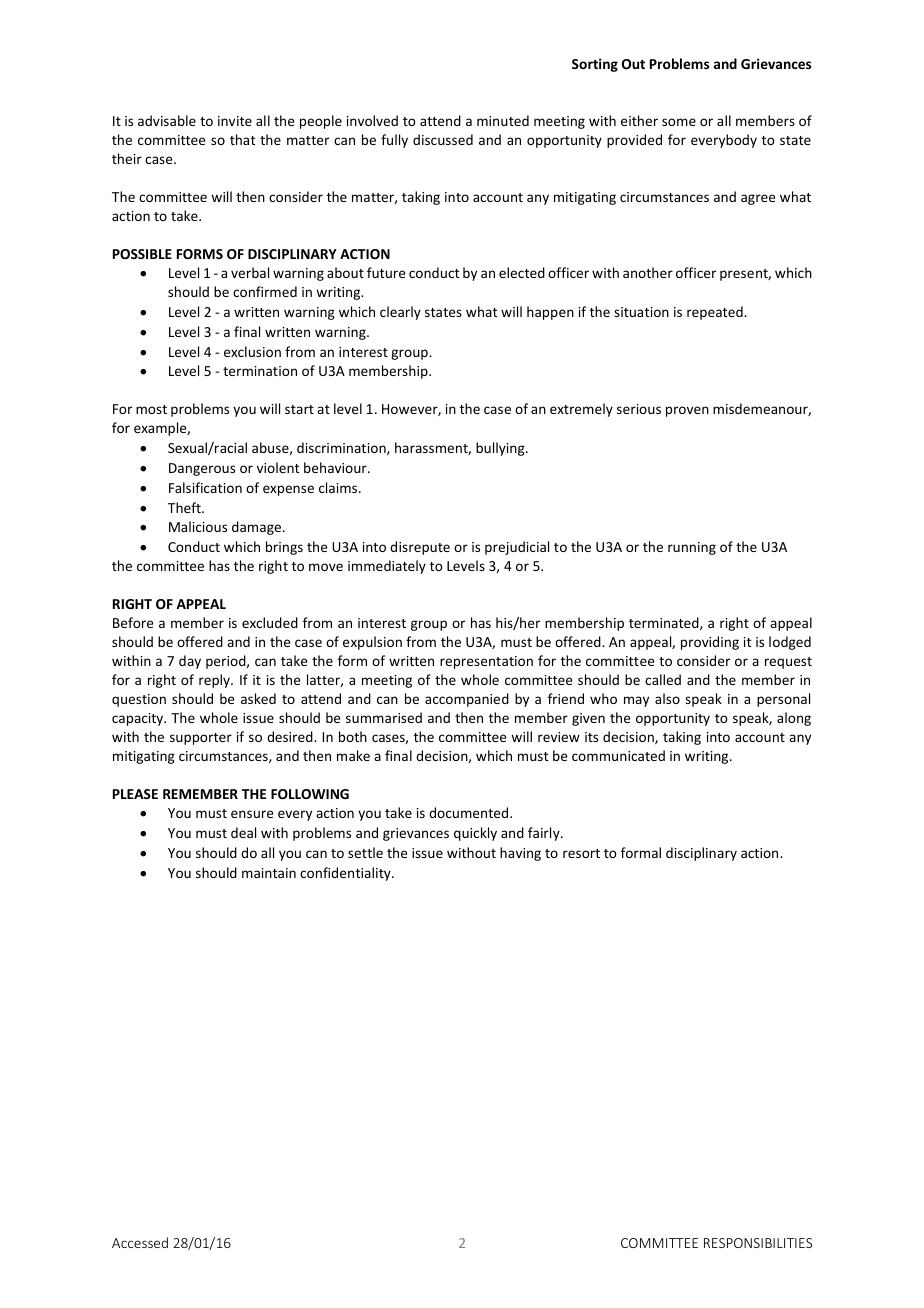 This screenshot has width=924, height=1308. What do you see at coordinates (679, 122) in the screenshot?
I see `some` at bounding box center [679, 122].
